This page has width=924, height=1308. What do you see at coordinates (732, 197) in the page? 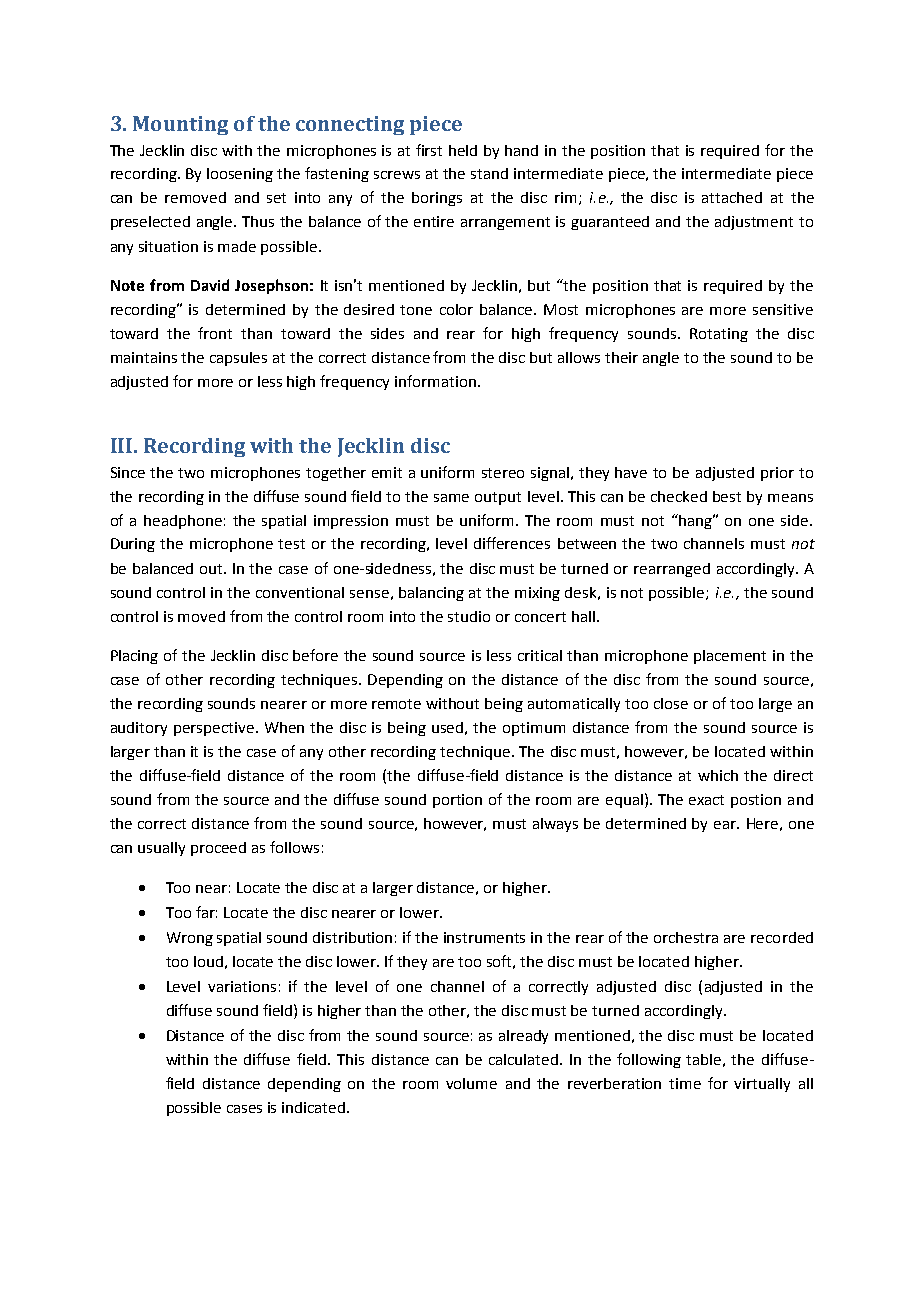
I see `attached` at bounding box center [732, 197].
